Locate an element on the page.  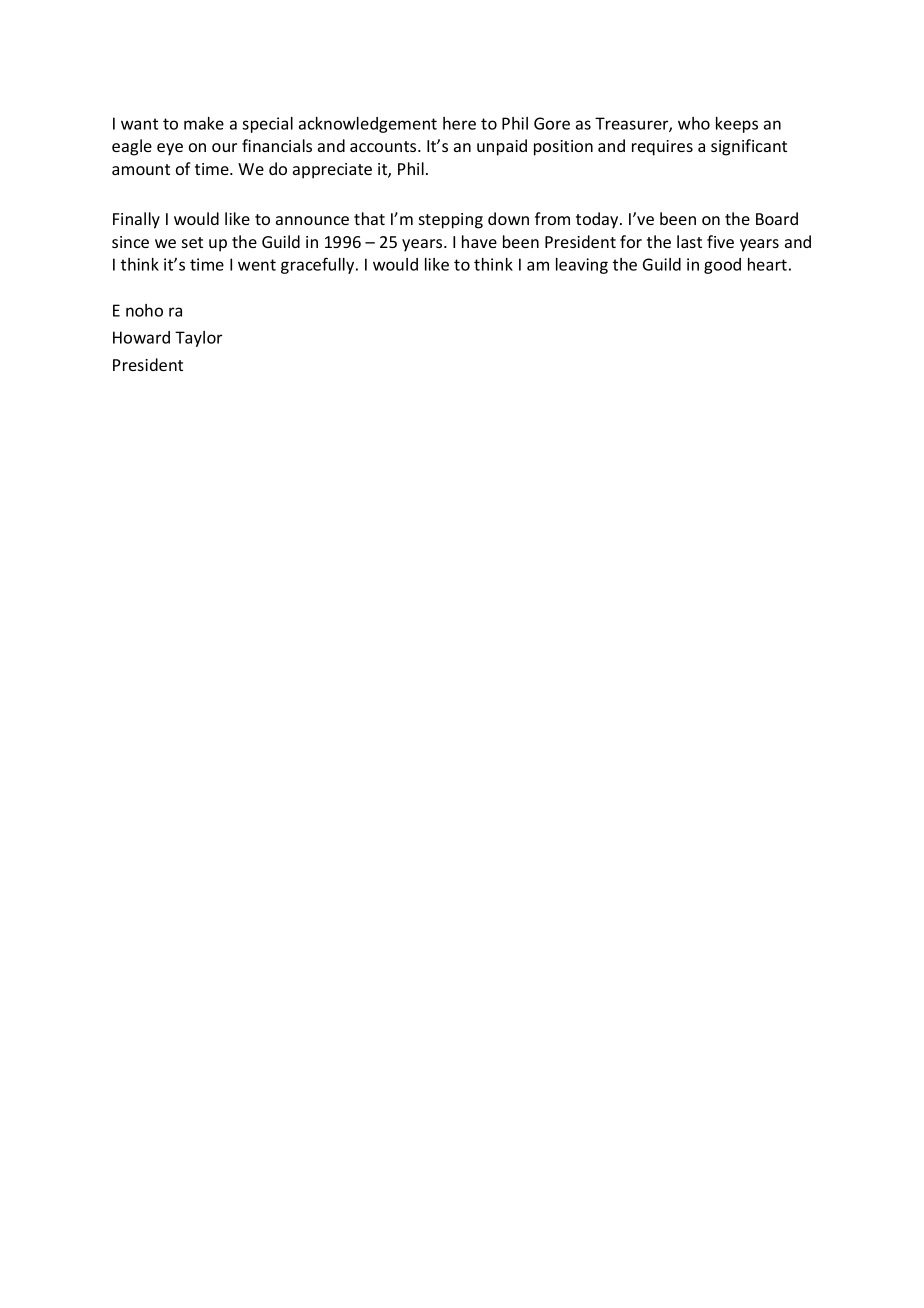
amount is located at coordinates (141, 169).
